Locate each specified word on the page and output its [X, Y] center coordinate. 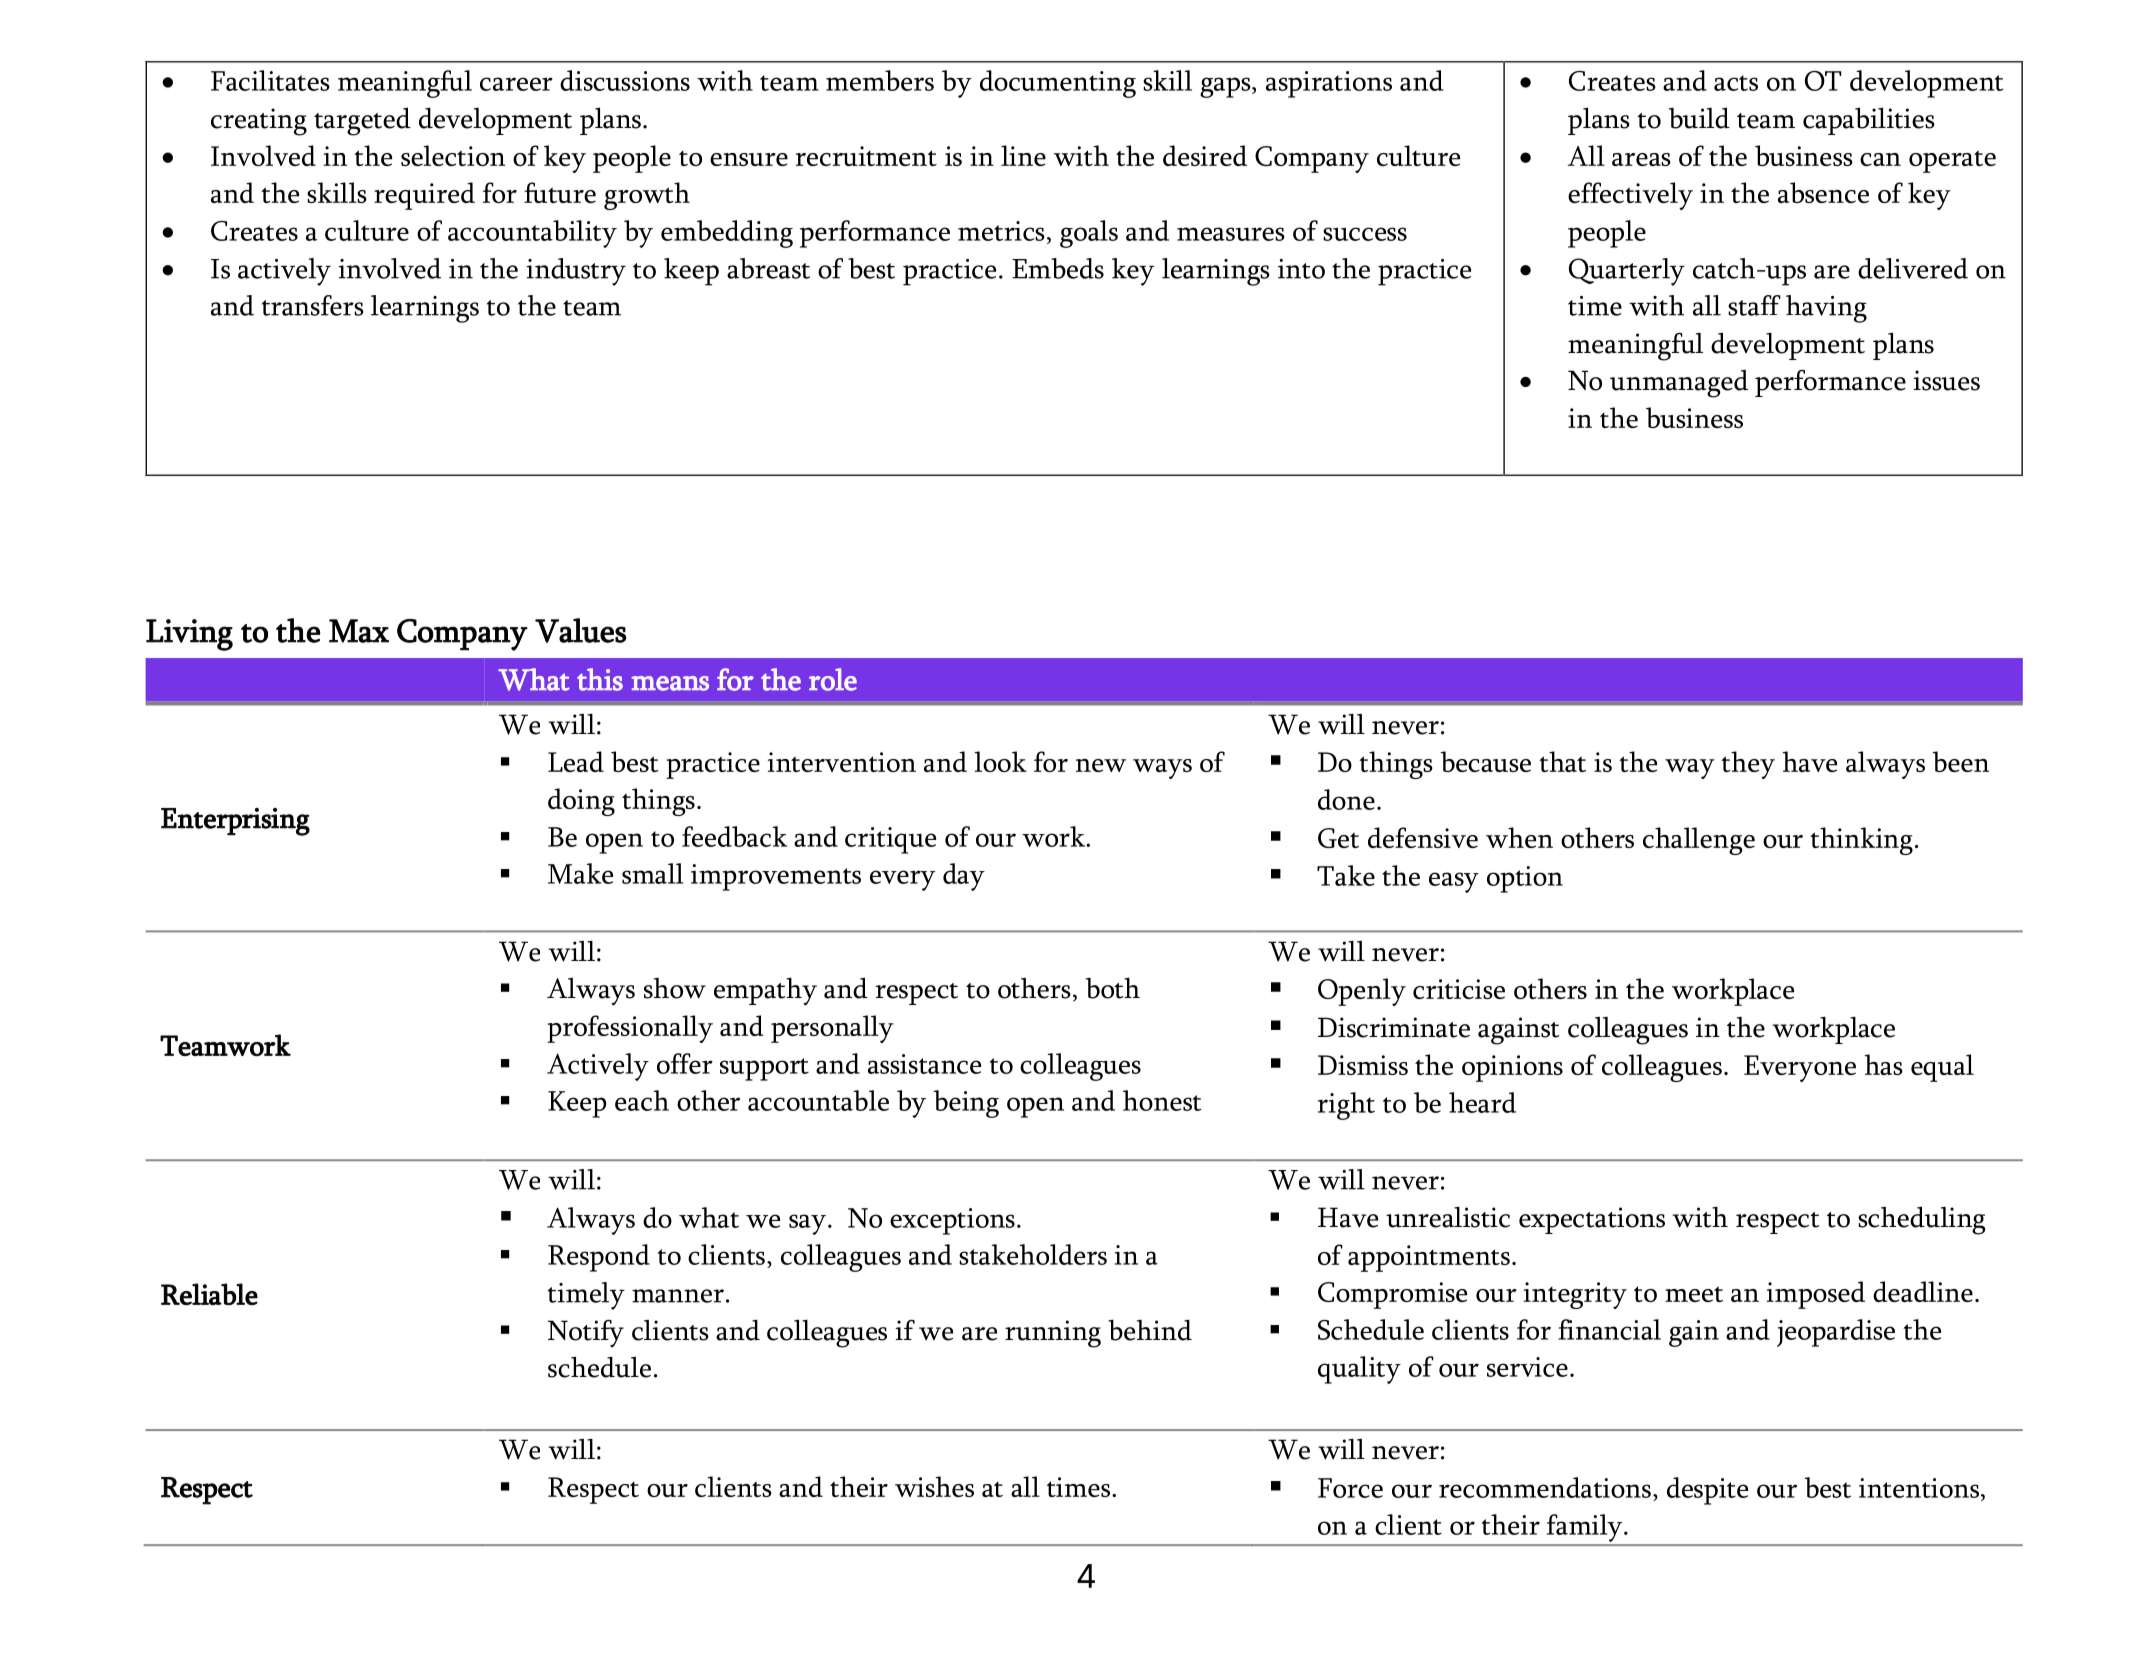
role [833, 679]
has [1884, 1064]
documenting [1058, 84]
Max [359, 631]
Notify [586, 1334]
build [1699, 118]
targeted [362, 121]
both [1113, 988]
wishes [934, 1486]
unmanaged [1679, 384]
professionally [630, 1029]
